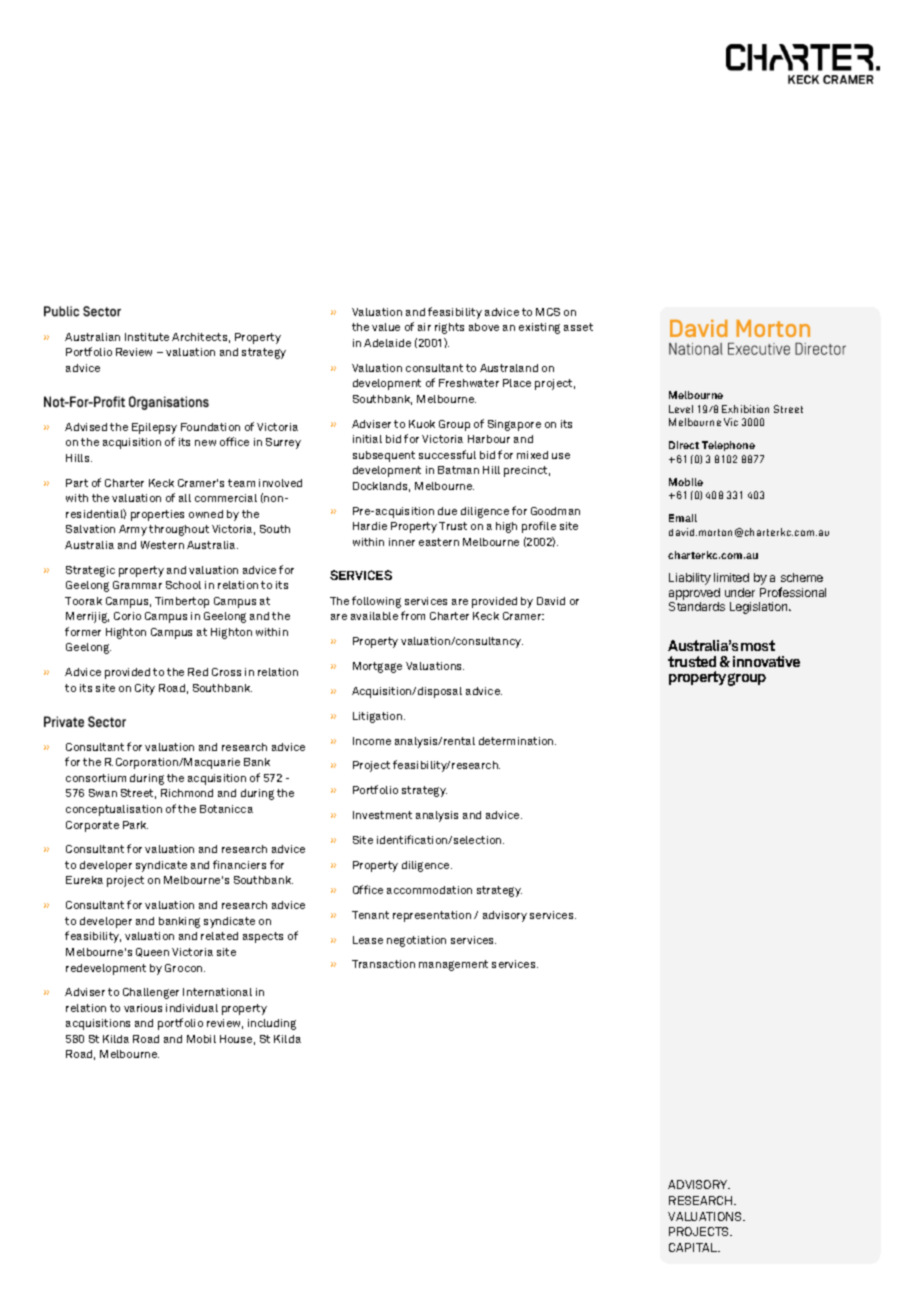 This page has height=1308, width=924. Describe the element at coordinates (143, 1008) in the page. I see `various` at that location.
